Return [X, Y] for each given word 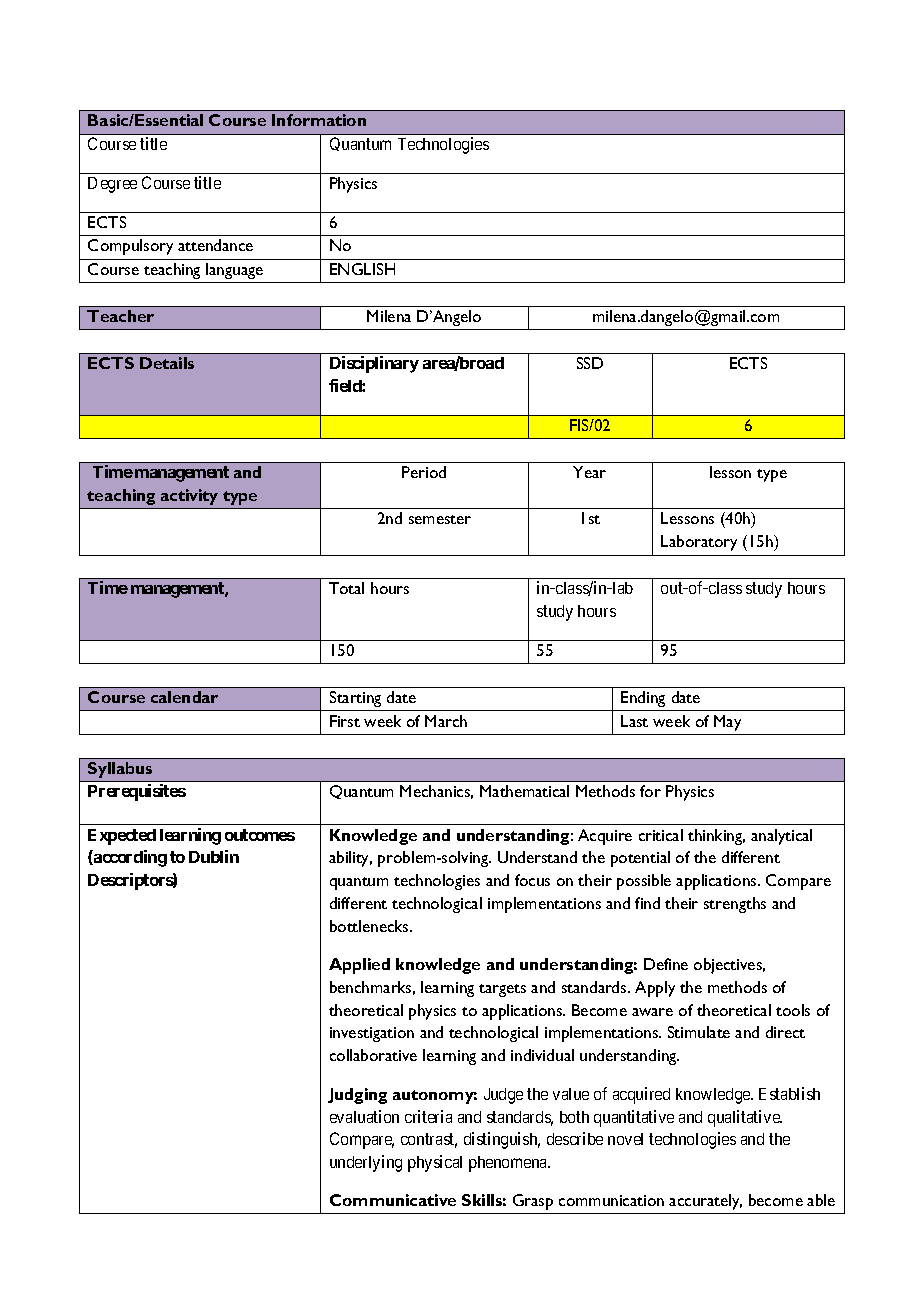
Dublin [214, 856]
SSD [590, 363]
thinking [716, 837]
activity [189, 497]
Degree [112, 185]
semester [440, 519]
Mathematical [524, 791]
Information [319, 120]
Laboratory [699, 543]
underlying [366, 1163]
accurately [705, 1202]
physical [435, 1163]
